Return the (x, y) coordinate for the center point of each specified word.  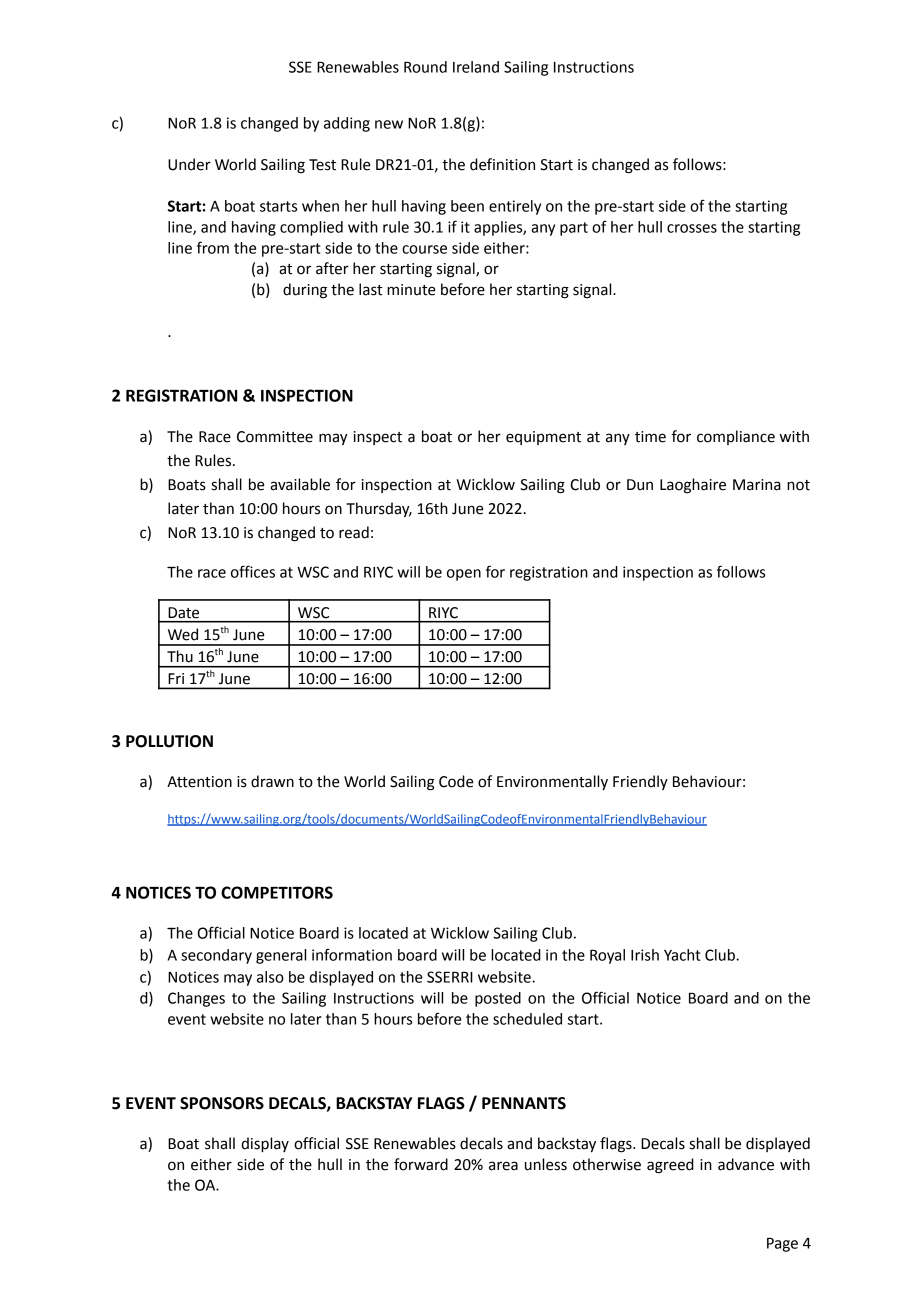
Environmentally (552, 783)
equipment (543, 438)
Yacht (682, 955)
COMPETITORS (277, 892)
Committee (275, 437)
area (503, 1166)
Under (189, 164)
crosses (692, 228)
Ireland (476, 67)
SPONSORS (222, 1103)
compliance (736, 437)
